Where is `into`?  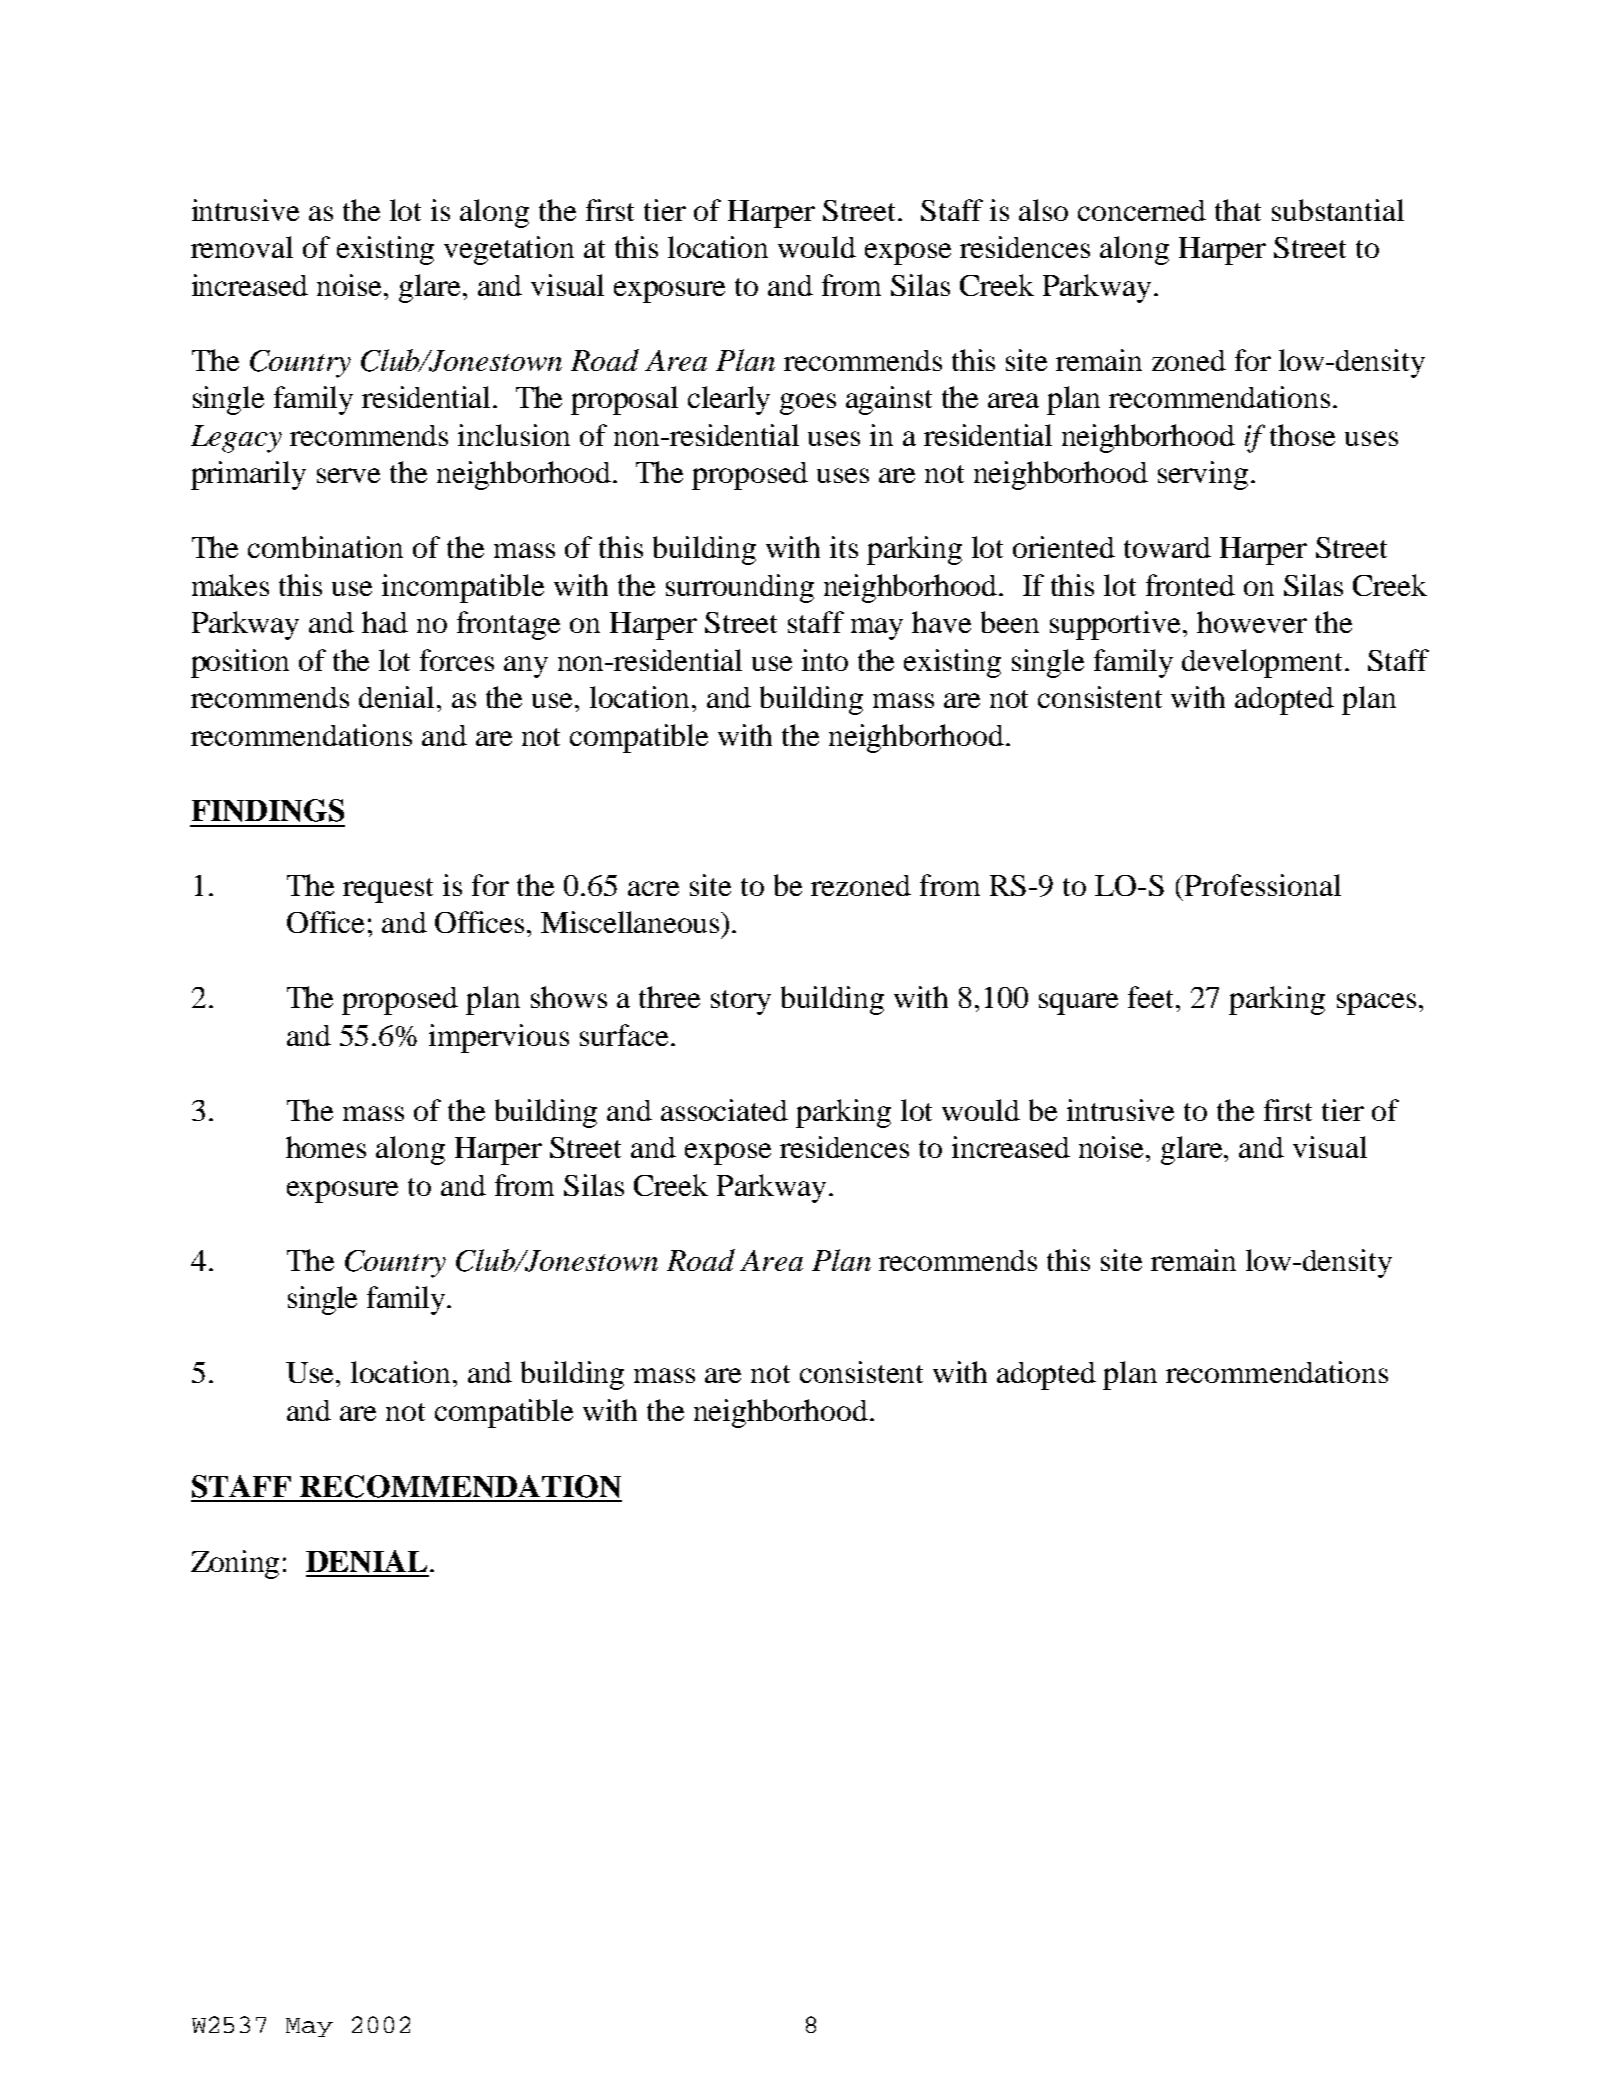
into is located at coordinates (825, 660).
